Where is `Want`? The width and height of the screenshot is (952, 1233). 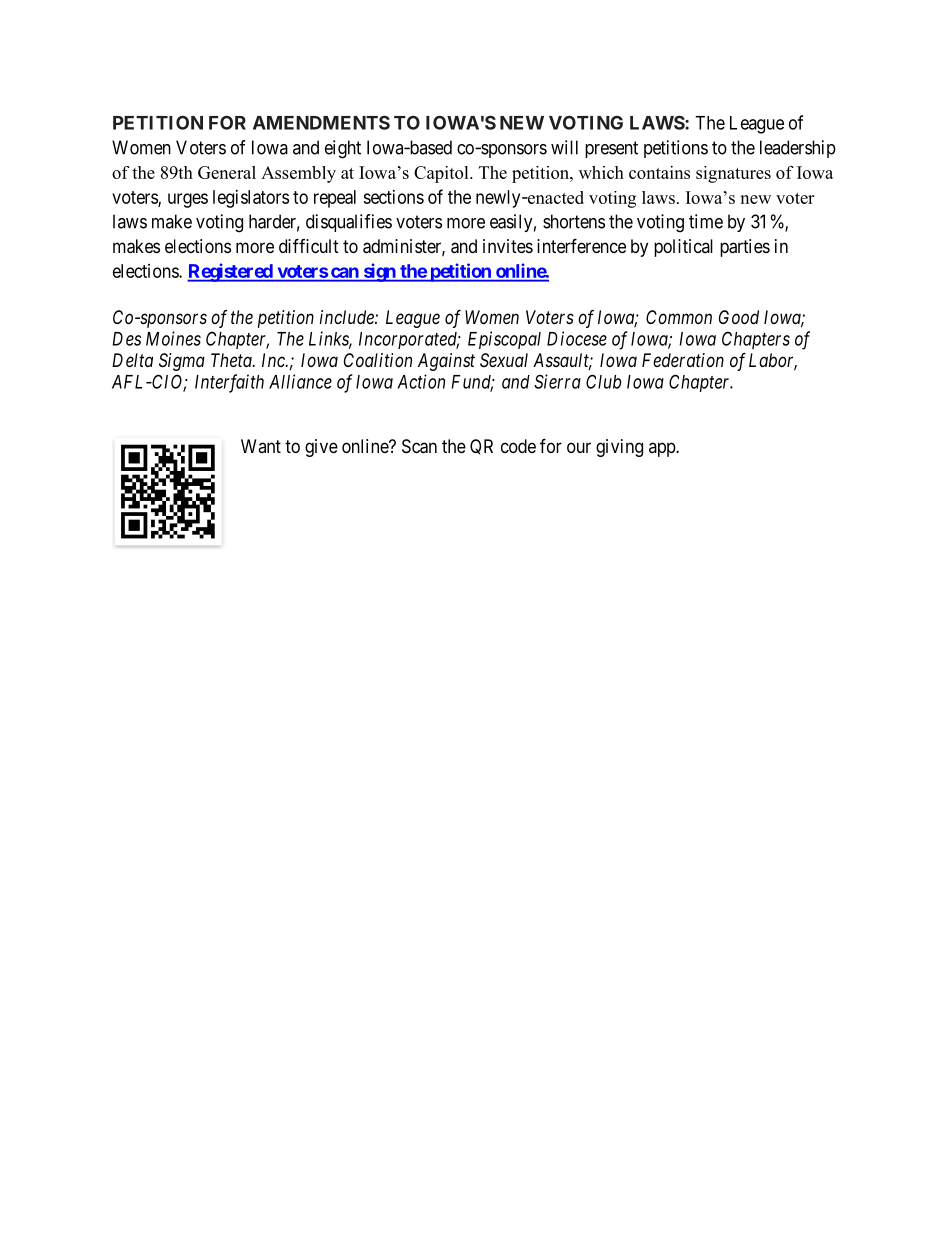 Want is located at coordinates (261, 446).
